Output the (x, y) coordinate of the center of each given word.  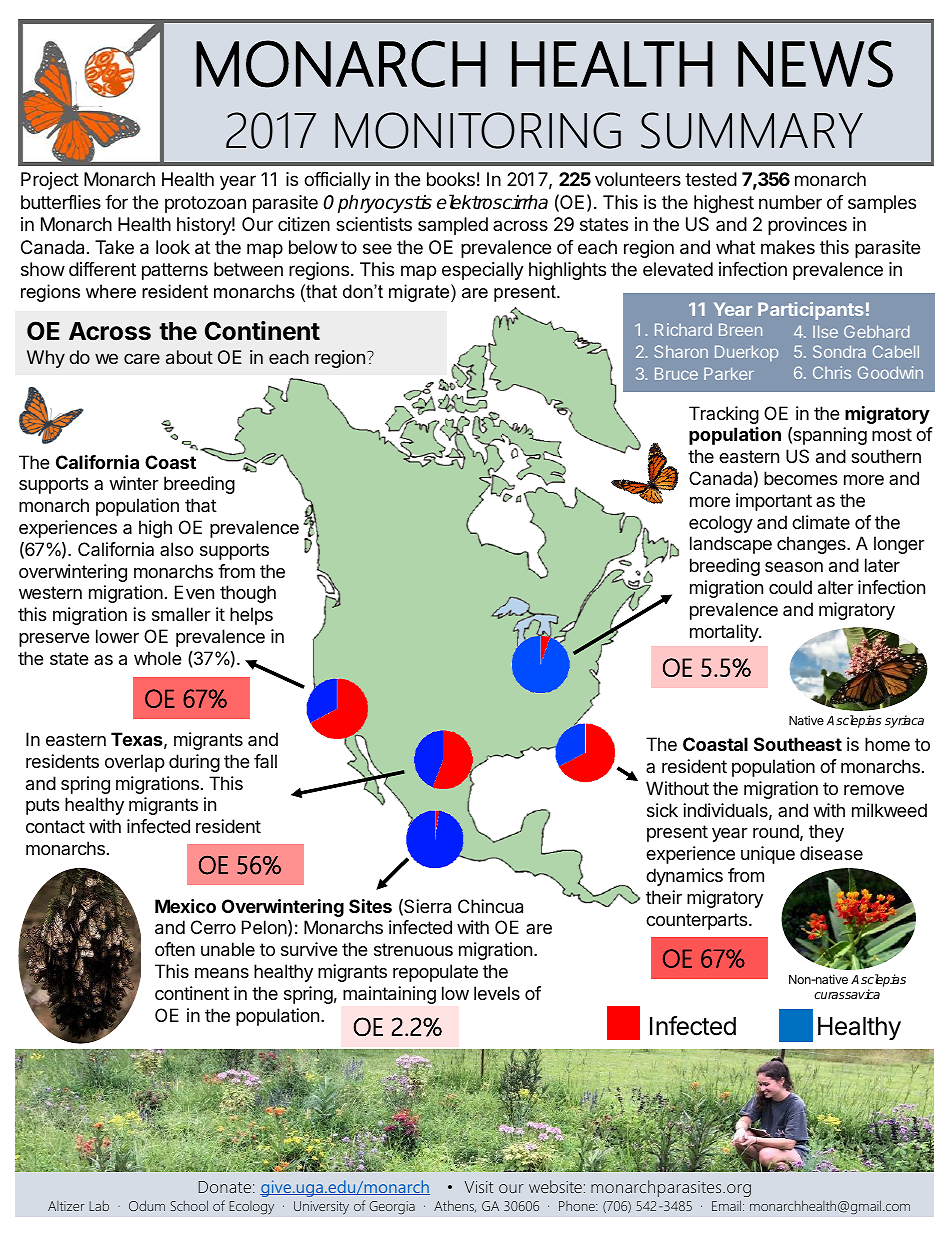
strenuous (413, 949)
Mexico (185, 906)
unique (768, 855)
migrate (420, 293)
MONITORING (478, 130)
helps (251, 616)
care (142, 358)
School (189, 1205)
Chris (832, 372)
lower (117, 636)
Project (50, 181)
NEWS (815, 64)
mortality (725, 633)
